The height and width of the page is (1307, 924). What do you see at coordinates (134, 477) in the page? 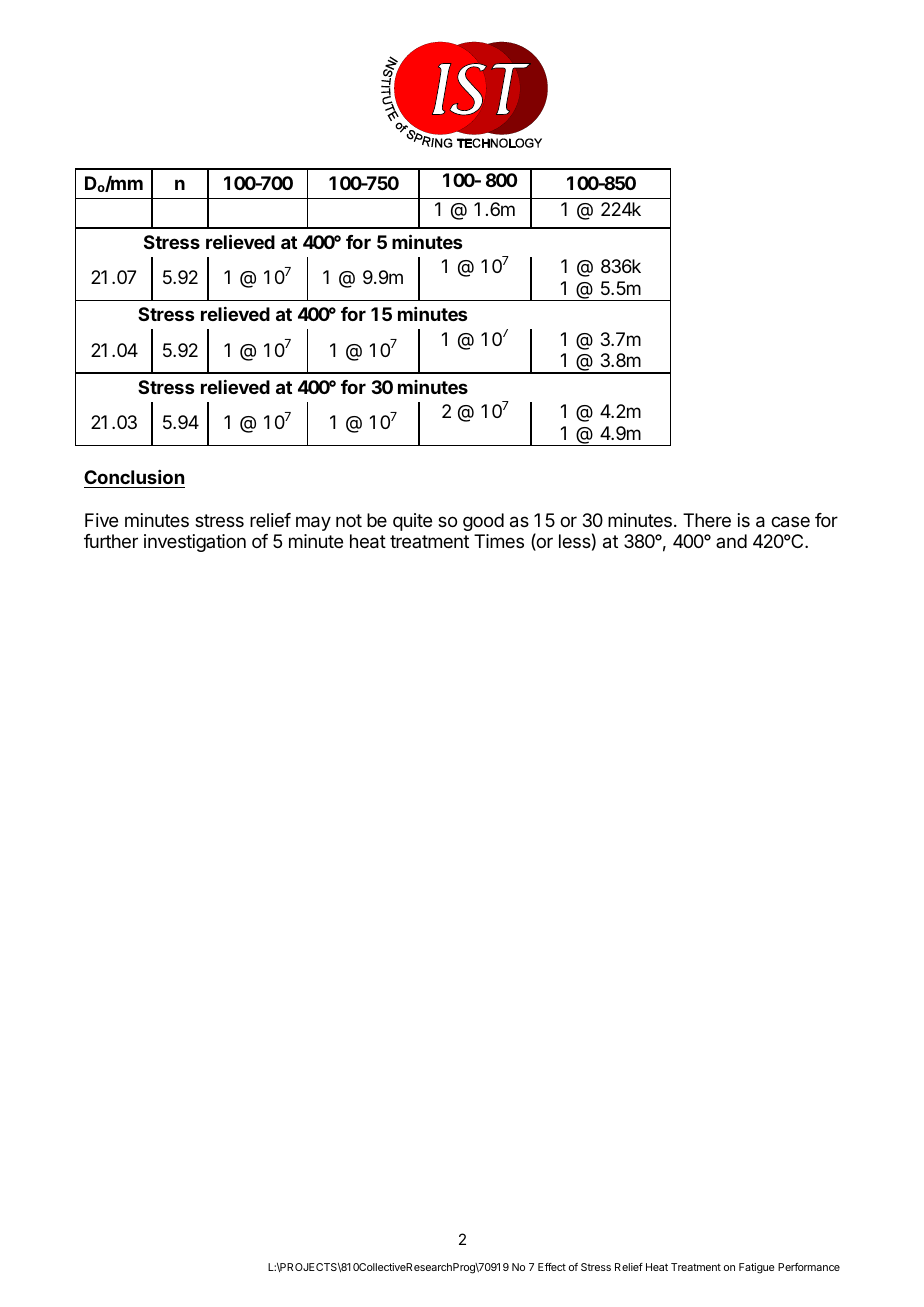
I see `Conclusion` at bounding box center [134, 477].
